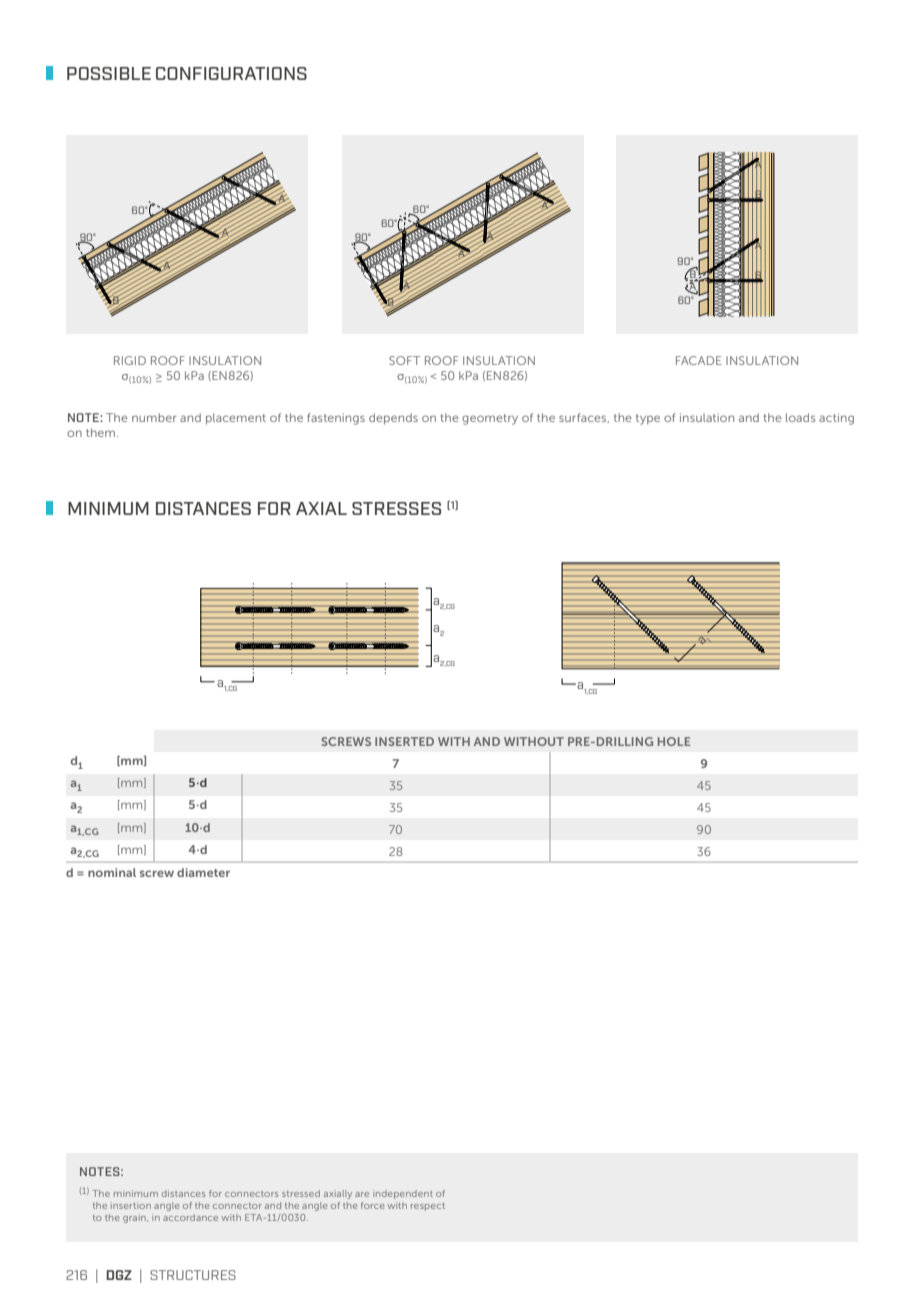  I want to click on SOFT, so click(404, 360).
